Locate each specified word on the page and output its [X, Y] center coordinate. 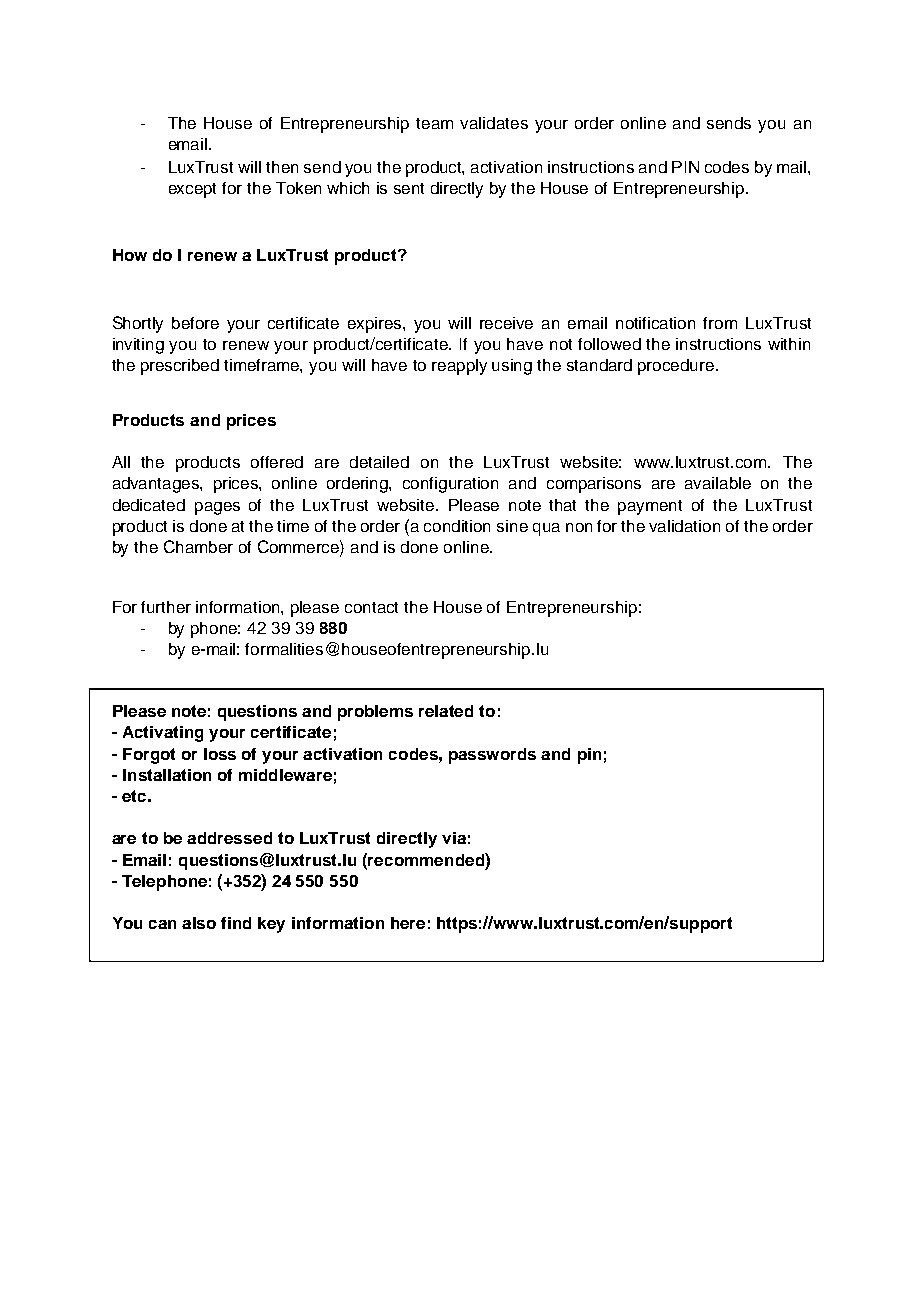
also [199, 923]
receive [506, 323]
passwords [492, 756]
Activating [163, 734]
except [192, 190]
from [720, 323]
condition [457, 526]
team [434, 123]
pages [217, 508]
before [195, 323]
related [446, 711]
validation [684, 526]
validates [494, 123]
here [408, 923]
